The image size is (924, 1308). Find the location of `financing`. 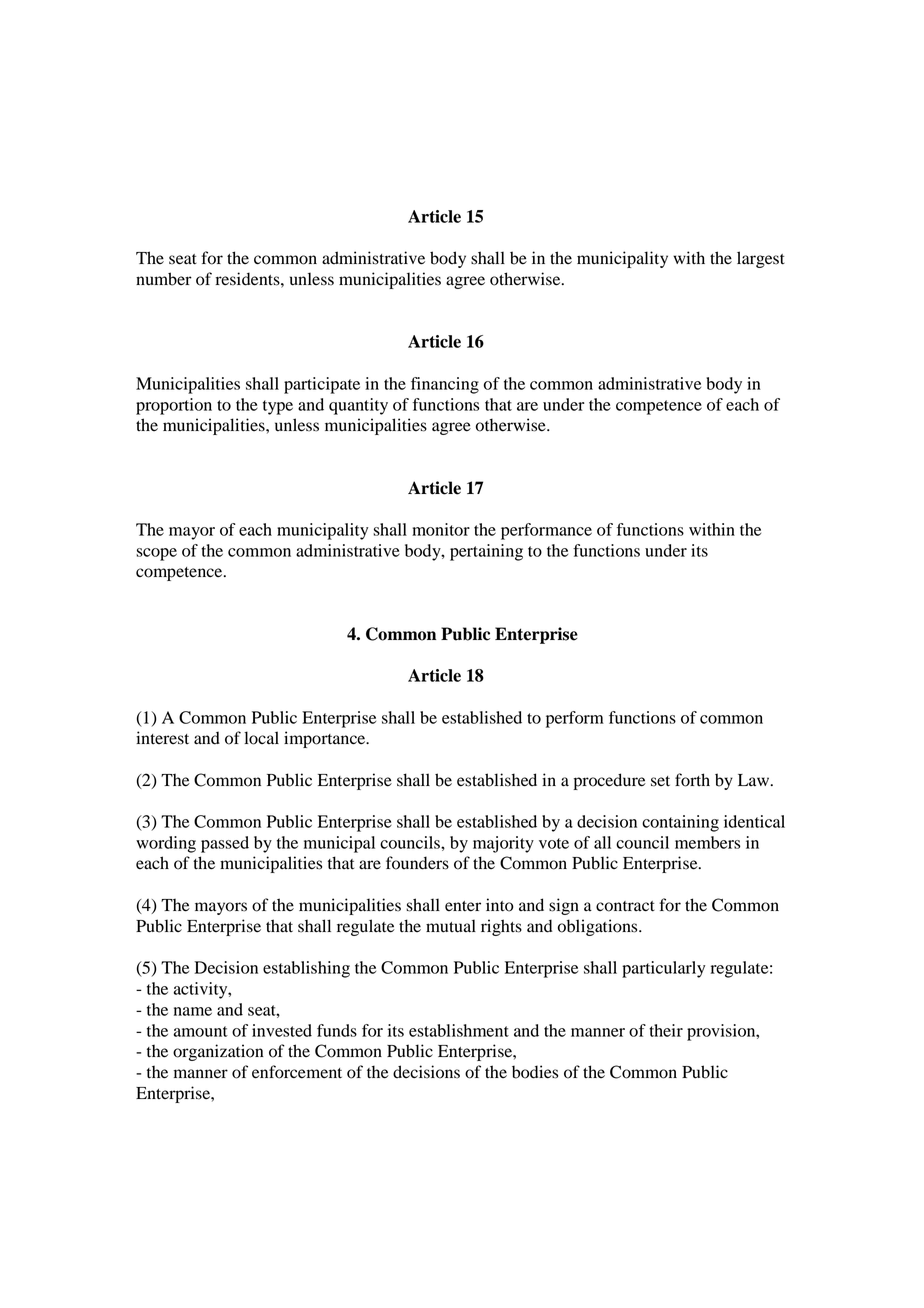

financing is located at coordinates (445, 385).
